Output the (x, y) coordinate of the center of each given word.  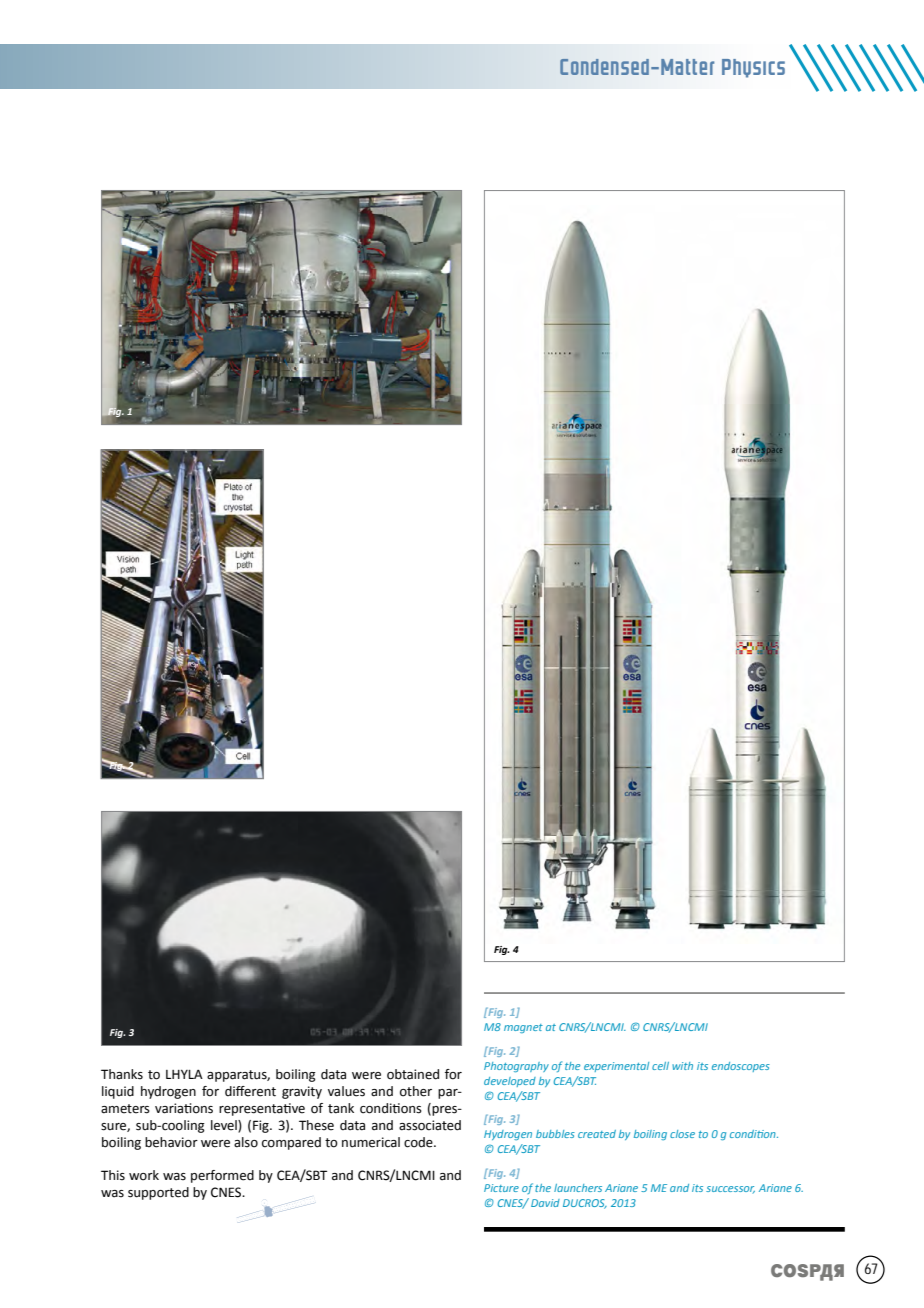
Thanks (122, 1074)
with (682, 1066)
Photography (516, 1067)
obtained (413, 1074)
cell (660, 1066)
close (682, 1134)
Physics (753, 68)
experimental (616, 1067)
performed (222, 1176)
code (419, 1142)
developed (510, 1082)
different (250, 1091)
